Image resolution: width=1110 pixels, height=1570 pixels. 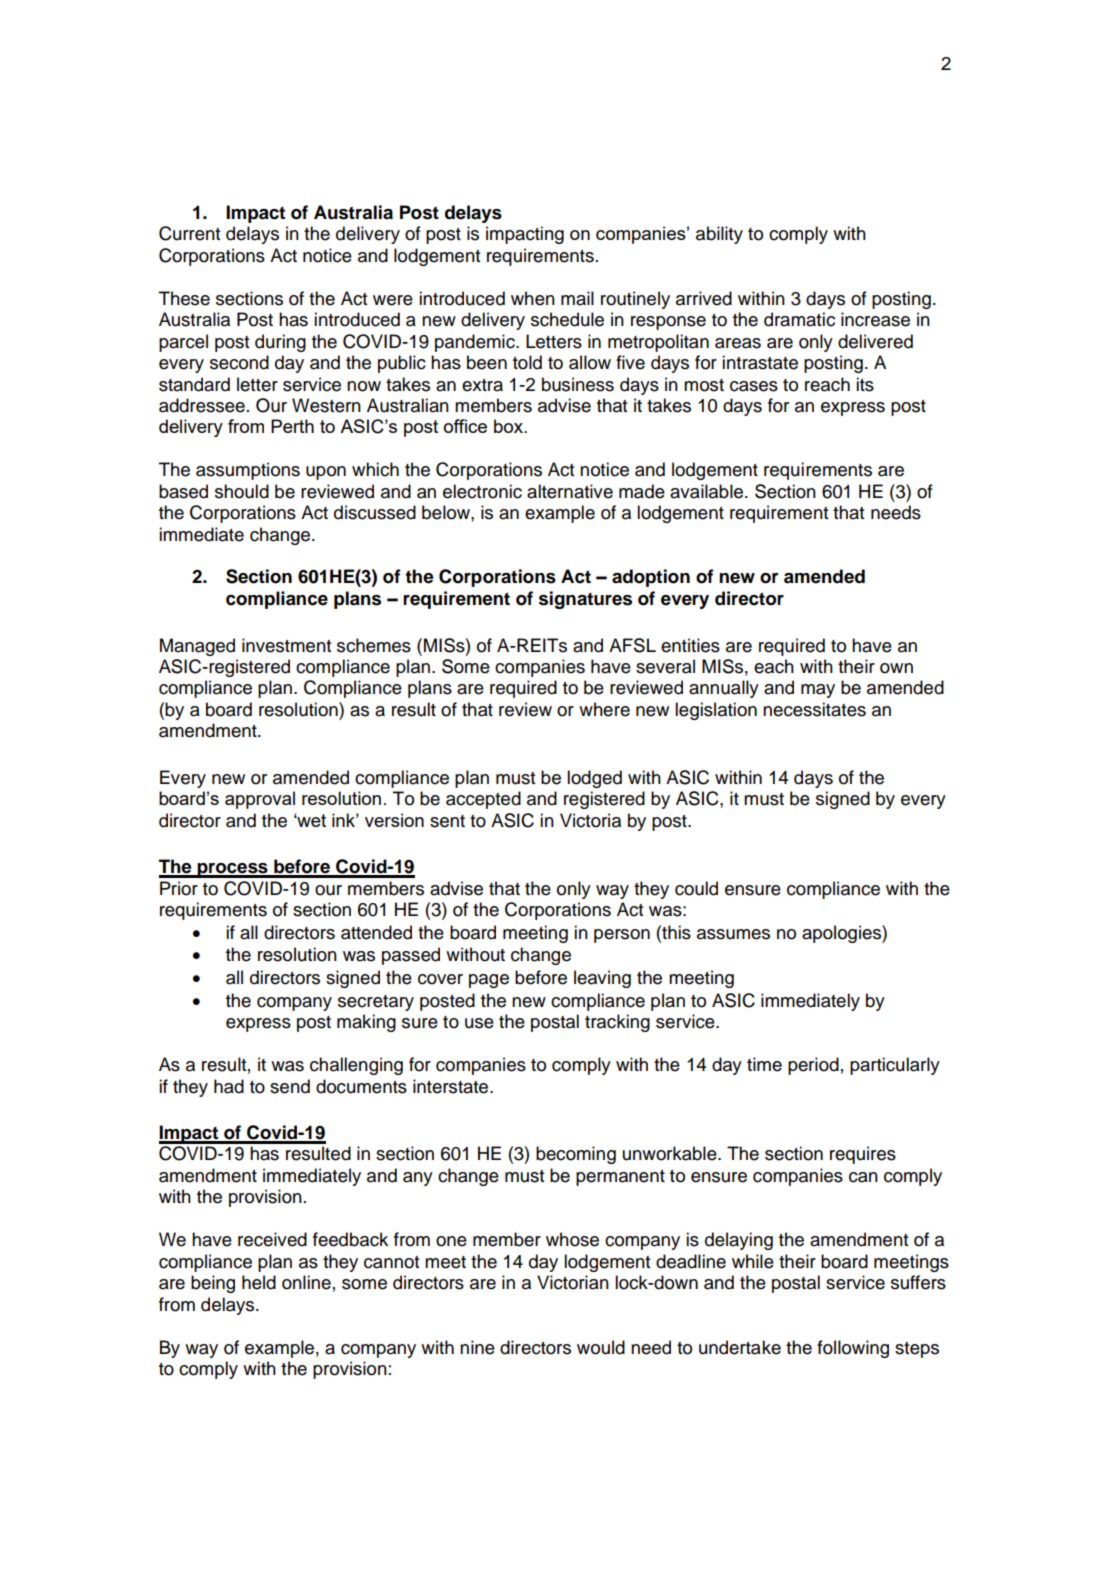 I want to click on leaving, so click(x=602, y=979).
